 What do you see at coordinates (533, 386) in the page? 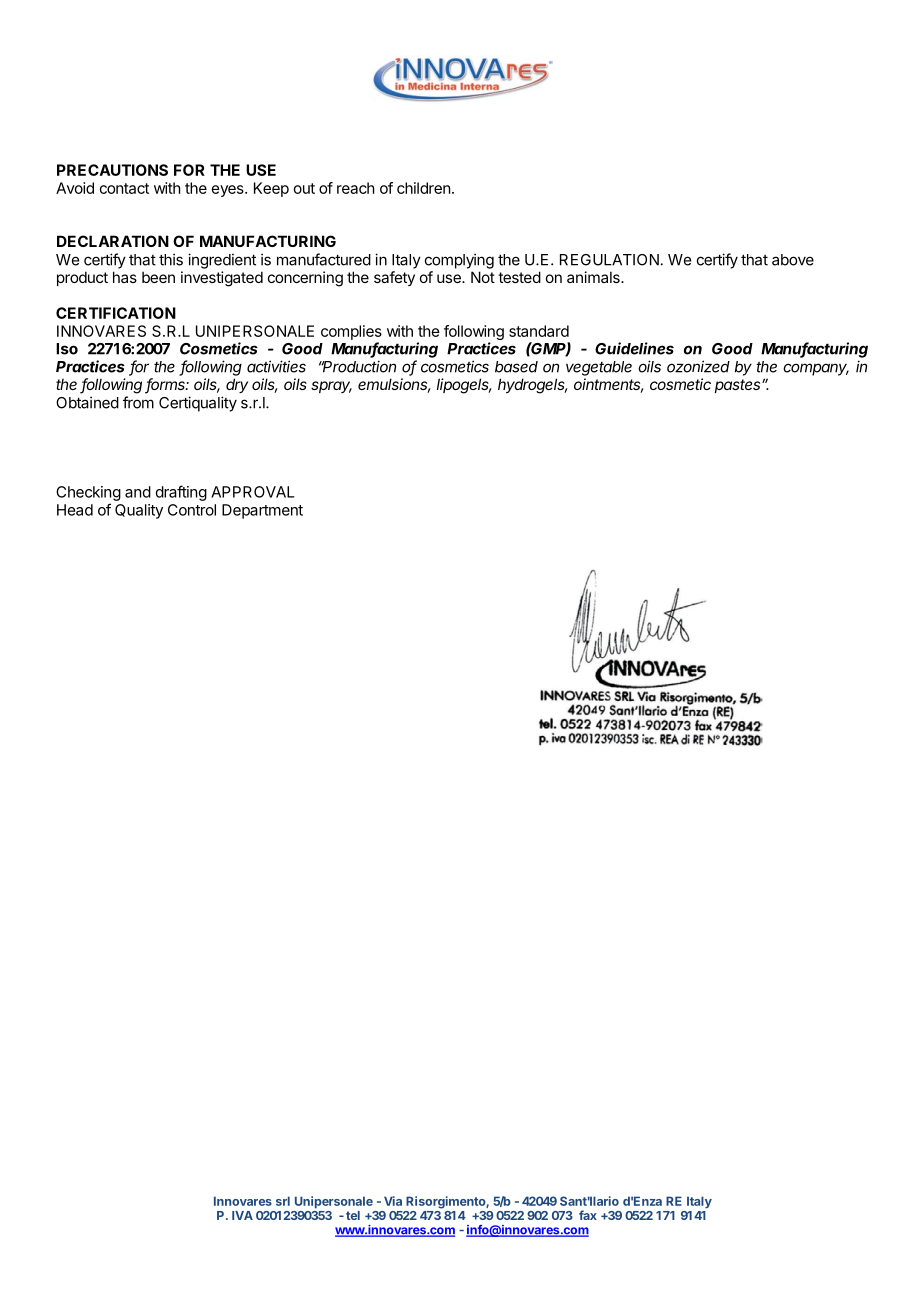
I see `hydrogels` at bounding box center [533, 386].
